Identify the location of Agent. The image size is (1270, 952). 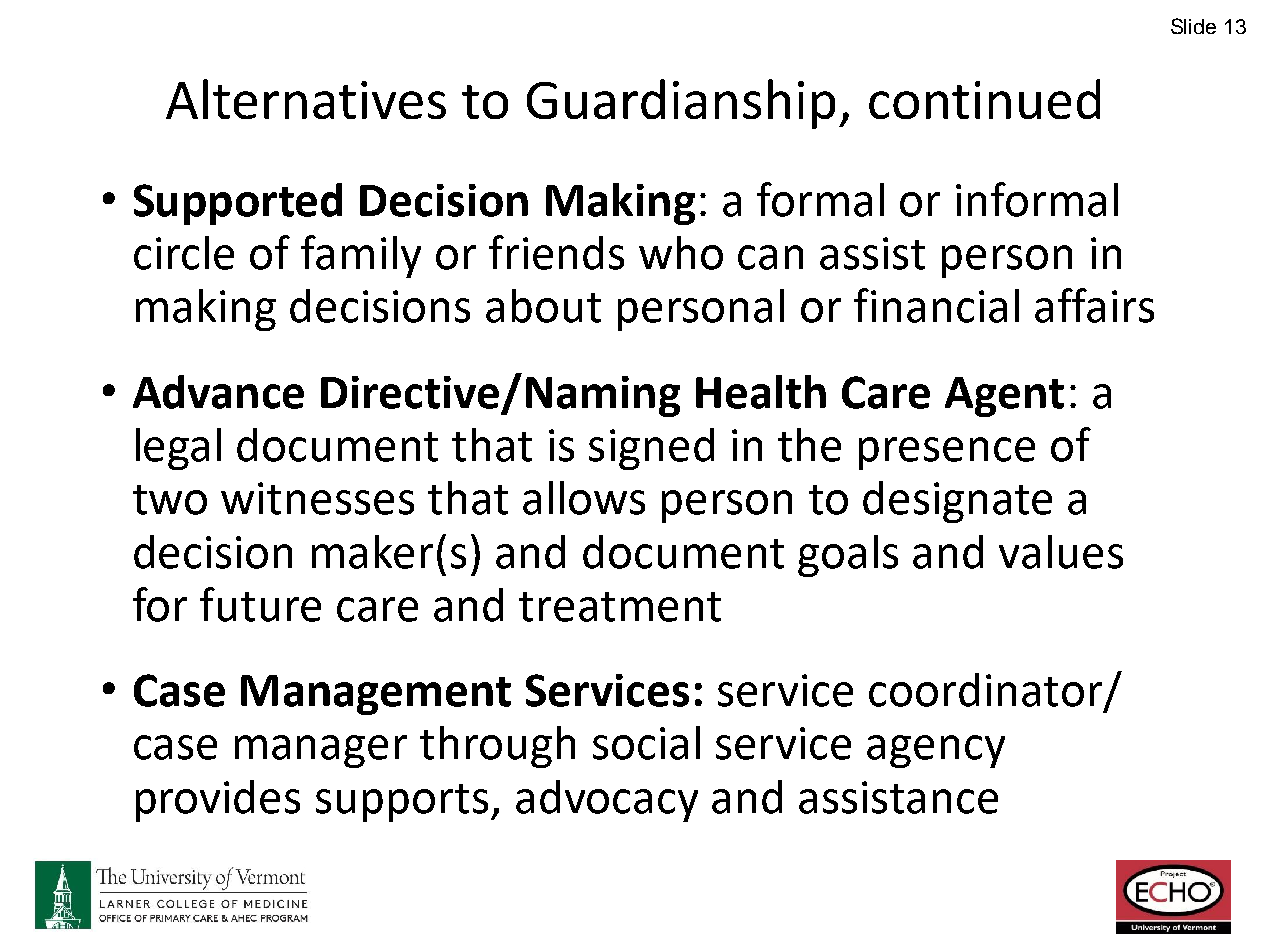
(1004, 397).
